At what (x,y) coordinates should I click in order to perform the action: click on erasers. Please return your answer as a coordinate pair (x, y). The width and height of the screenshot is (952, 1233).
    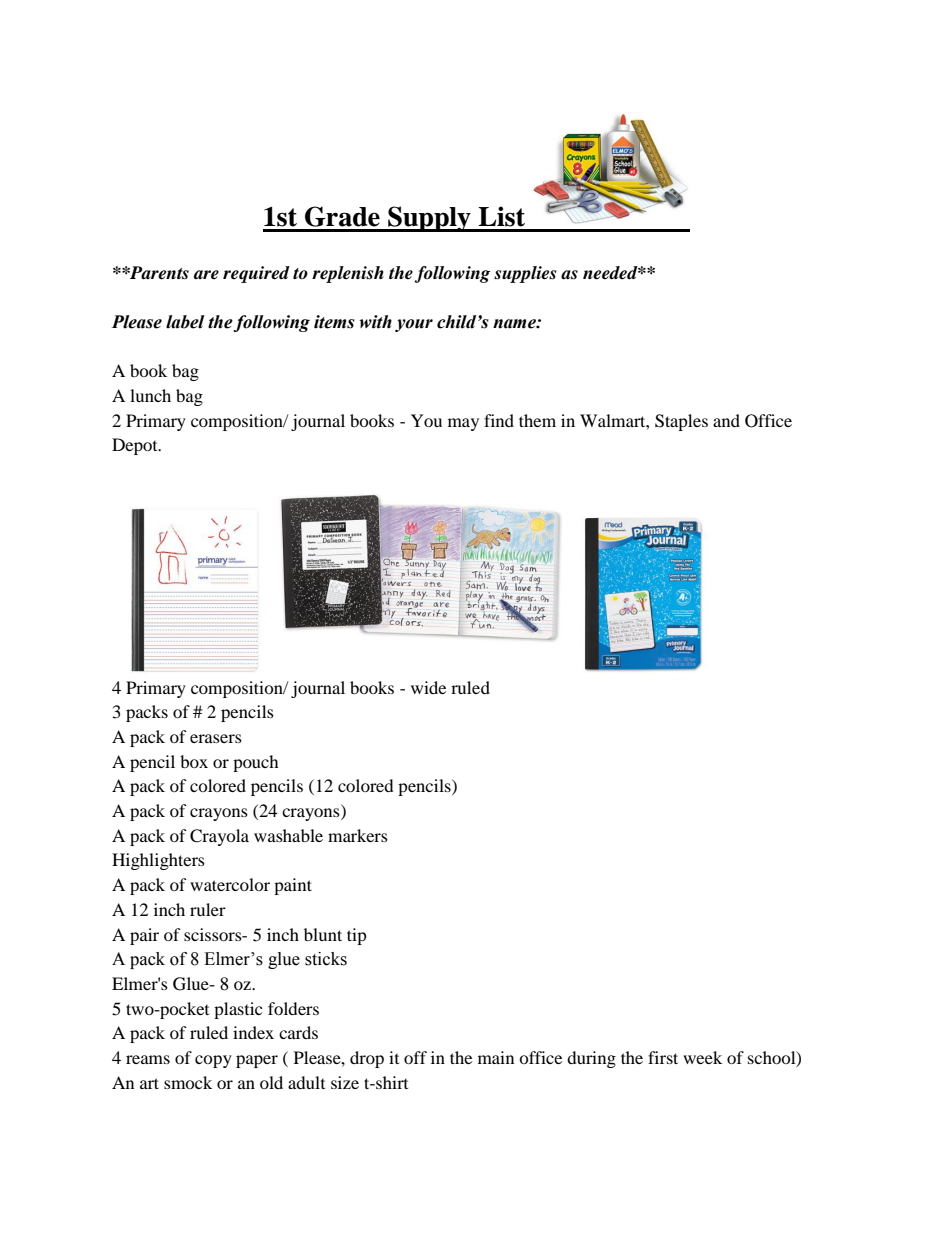
    Looking at the image, I should click on (216, 738).
